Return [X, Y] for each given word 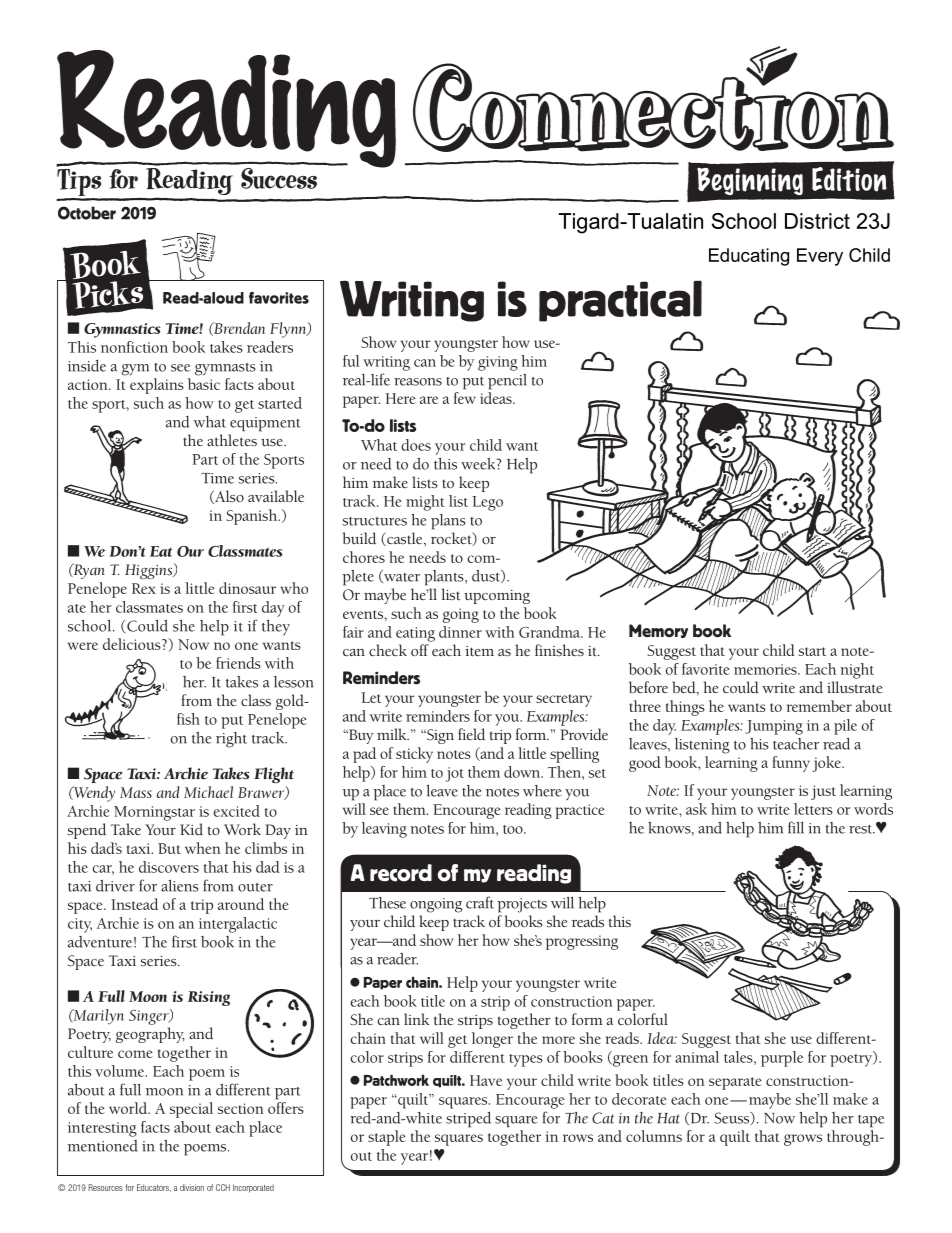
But [169, 848]
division [192, 1187]
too [514, 829]
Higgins [150, 571]
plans [448, 522]
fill [796, 827]
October [87, 213]
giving [498, 363]
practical [620, 301]
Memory [658, 631]
